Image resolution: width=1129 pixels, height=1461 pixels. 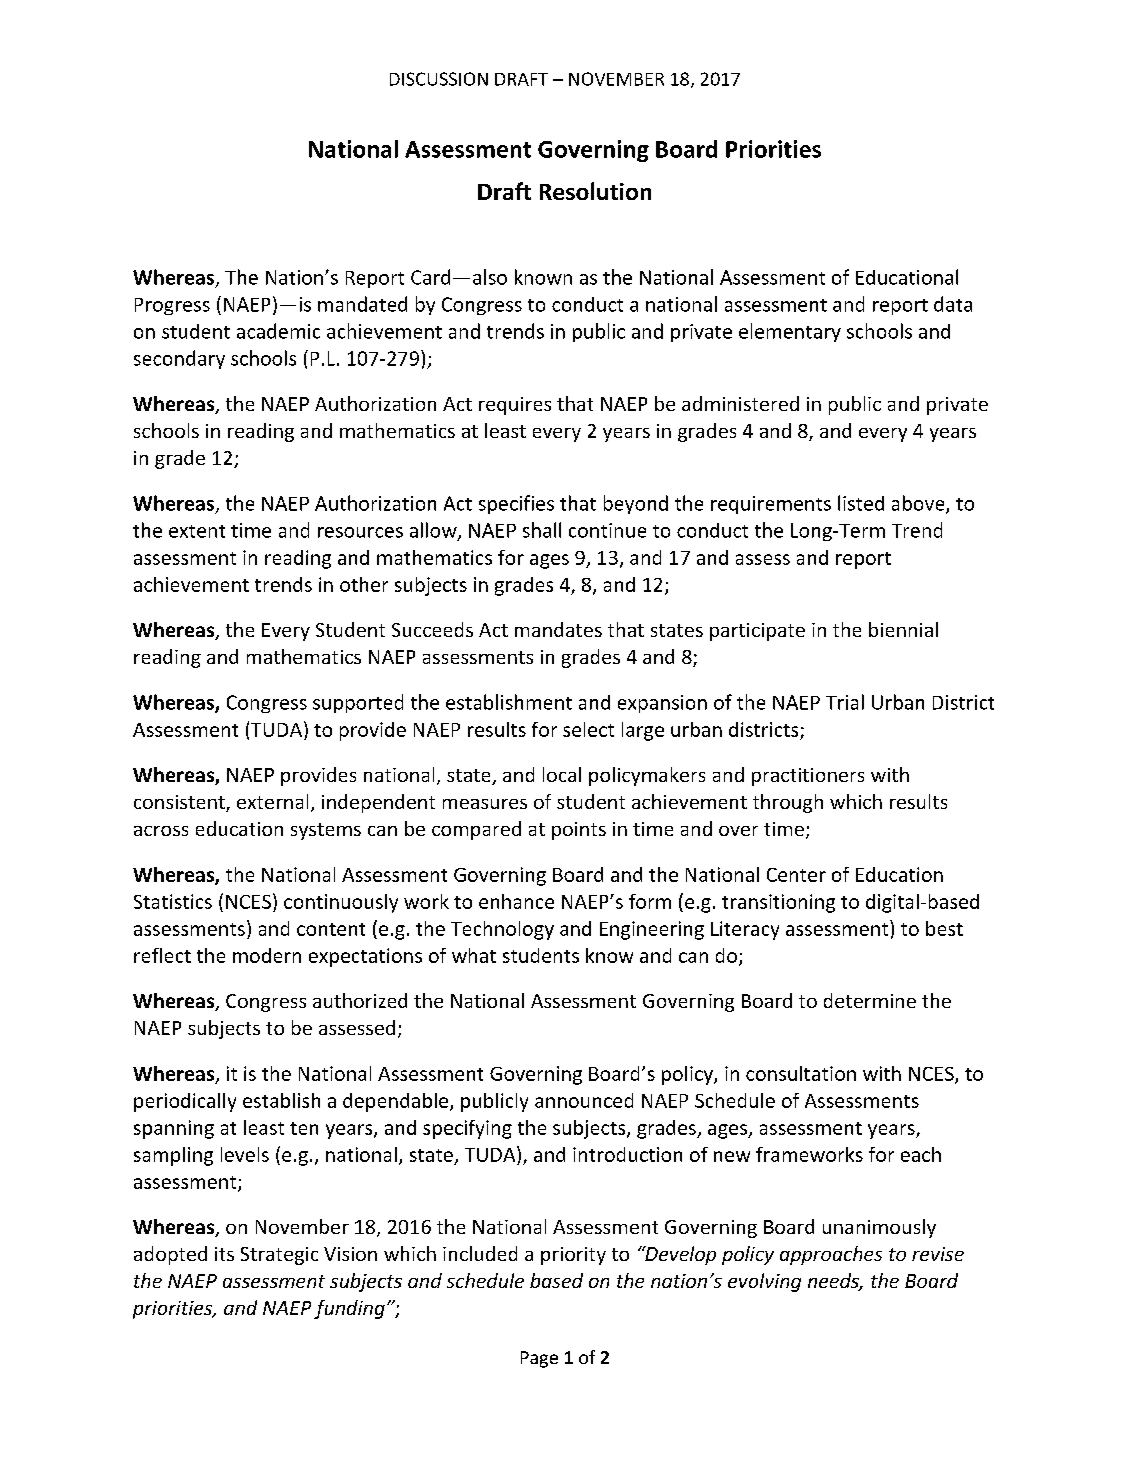 I want to click on Strategic, so click(x=279, y=1256).
